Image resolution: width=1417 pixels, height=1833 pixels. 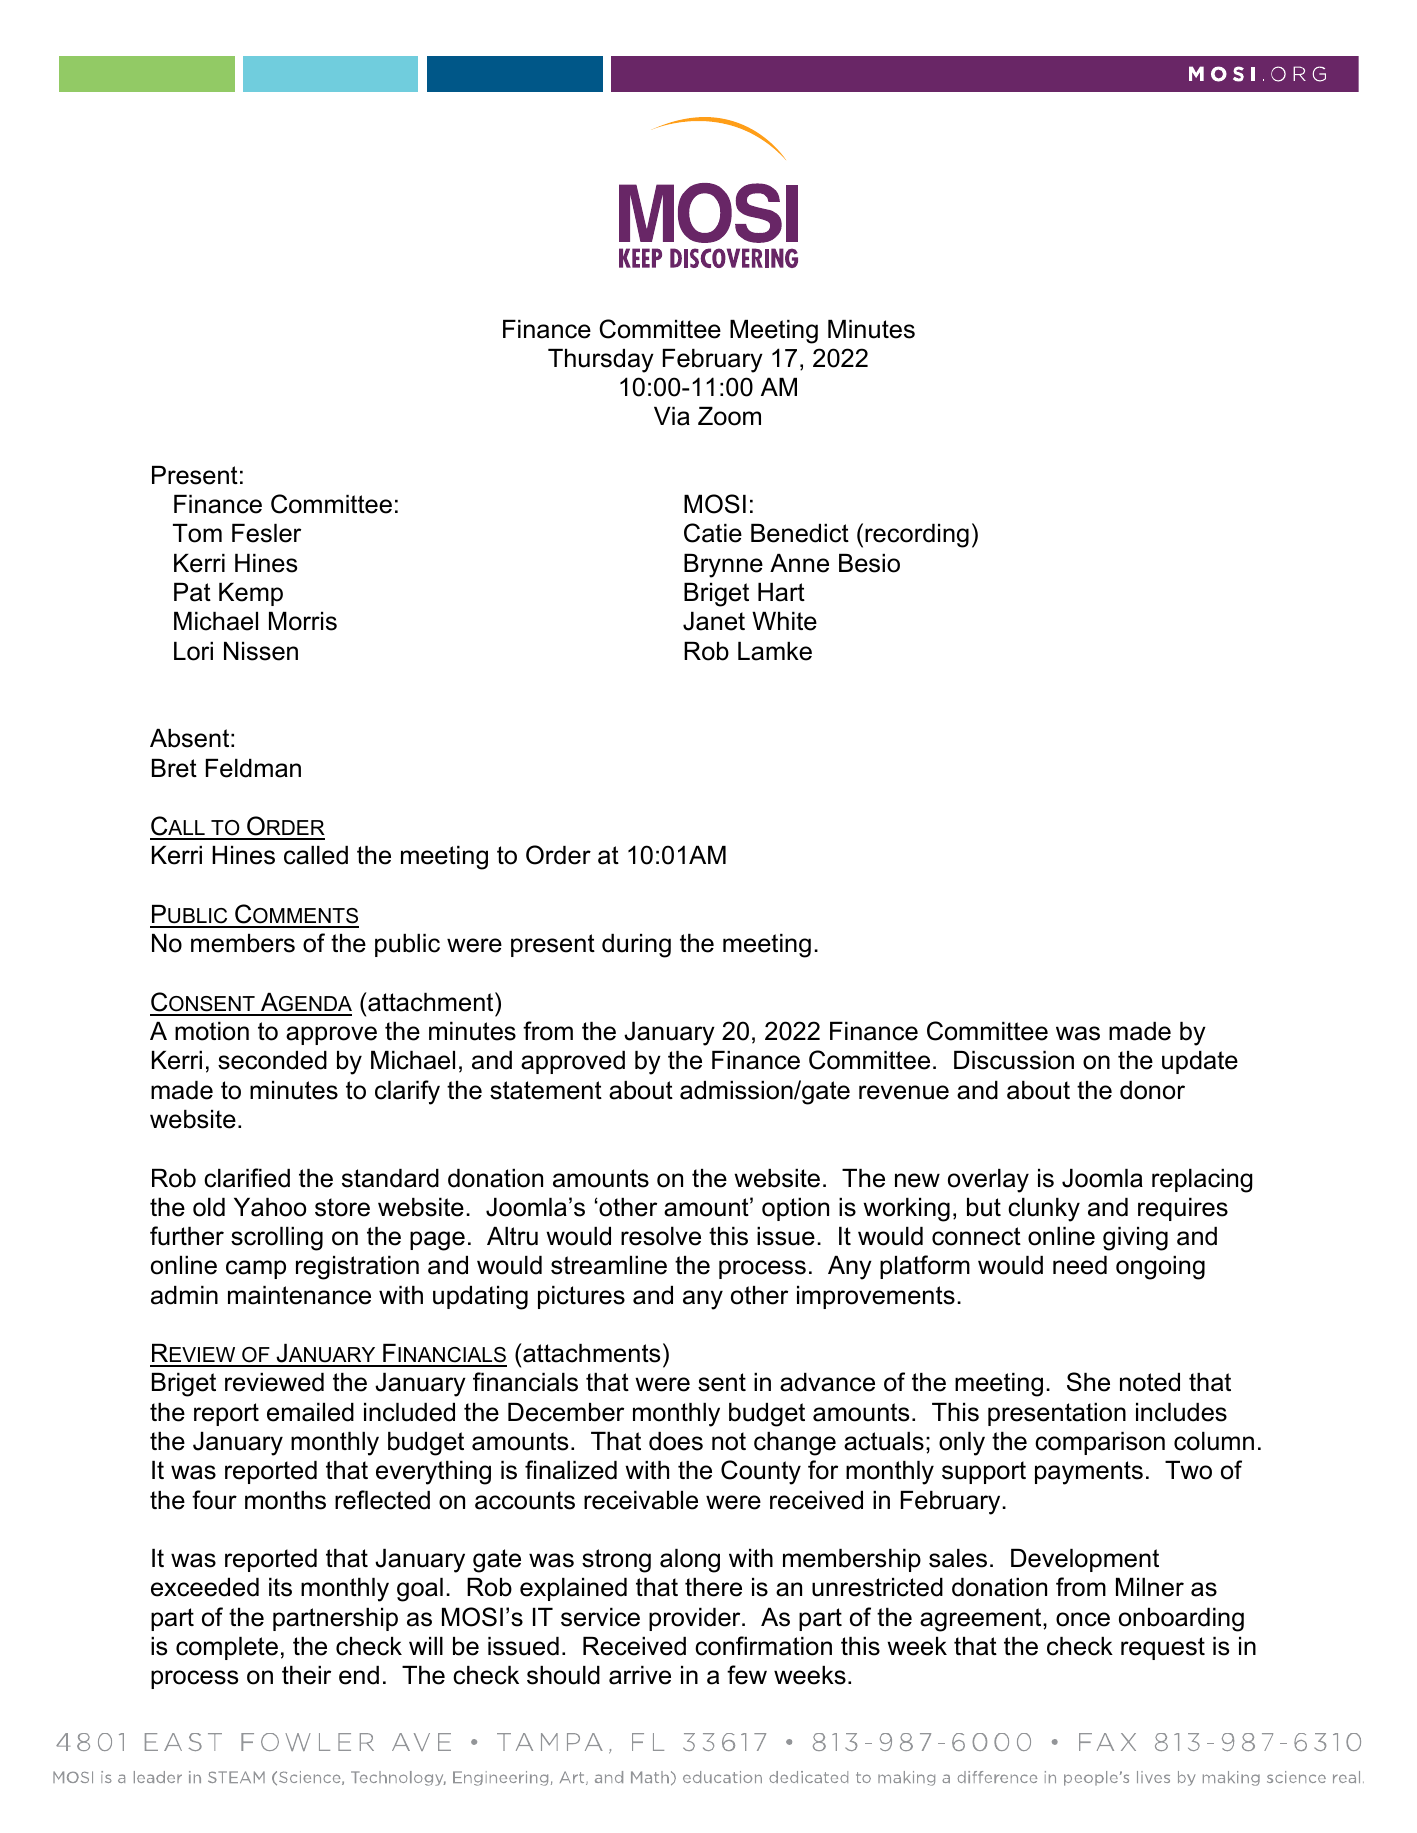 What do you see at coordinates (672, 416) in the page?
I see `Via` at bounding box center [672, 416].
